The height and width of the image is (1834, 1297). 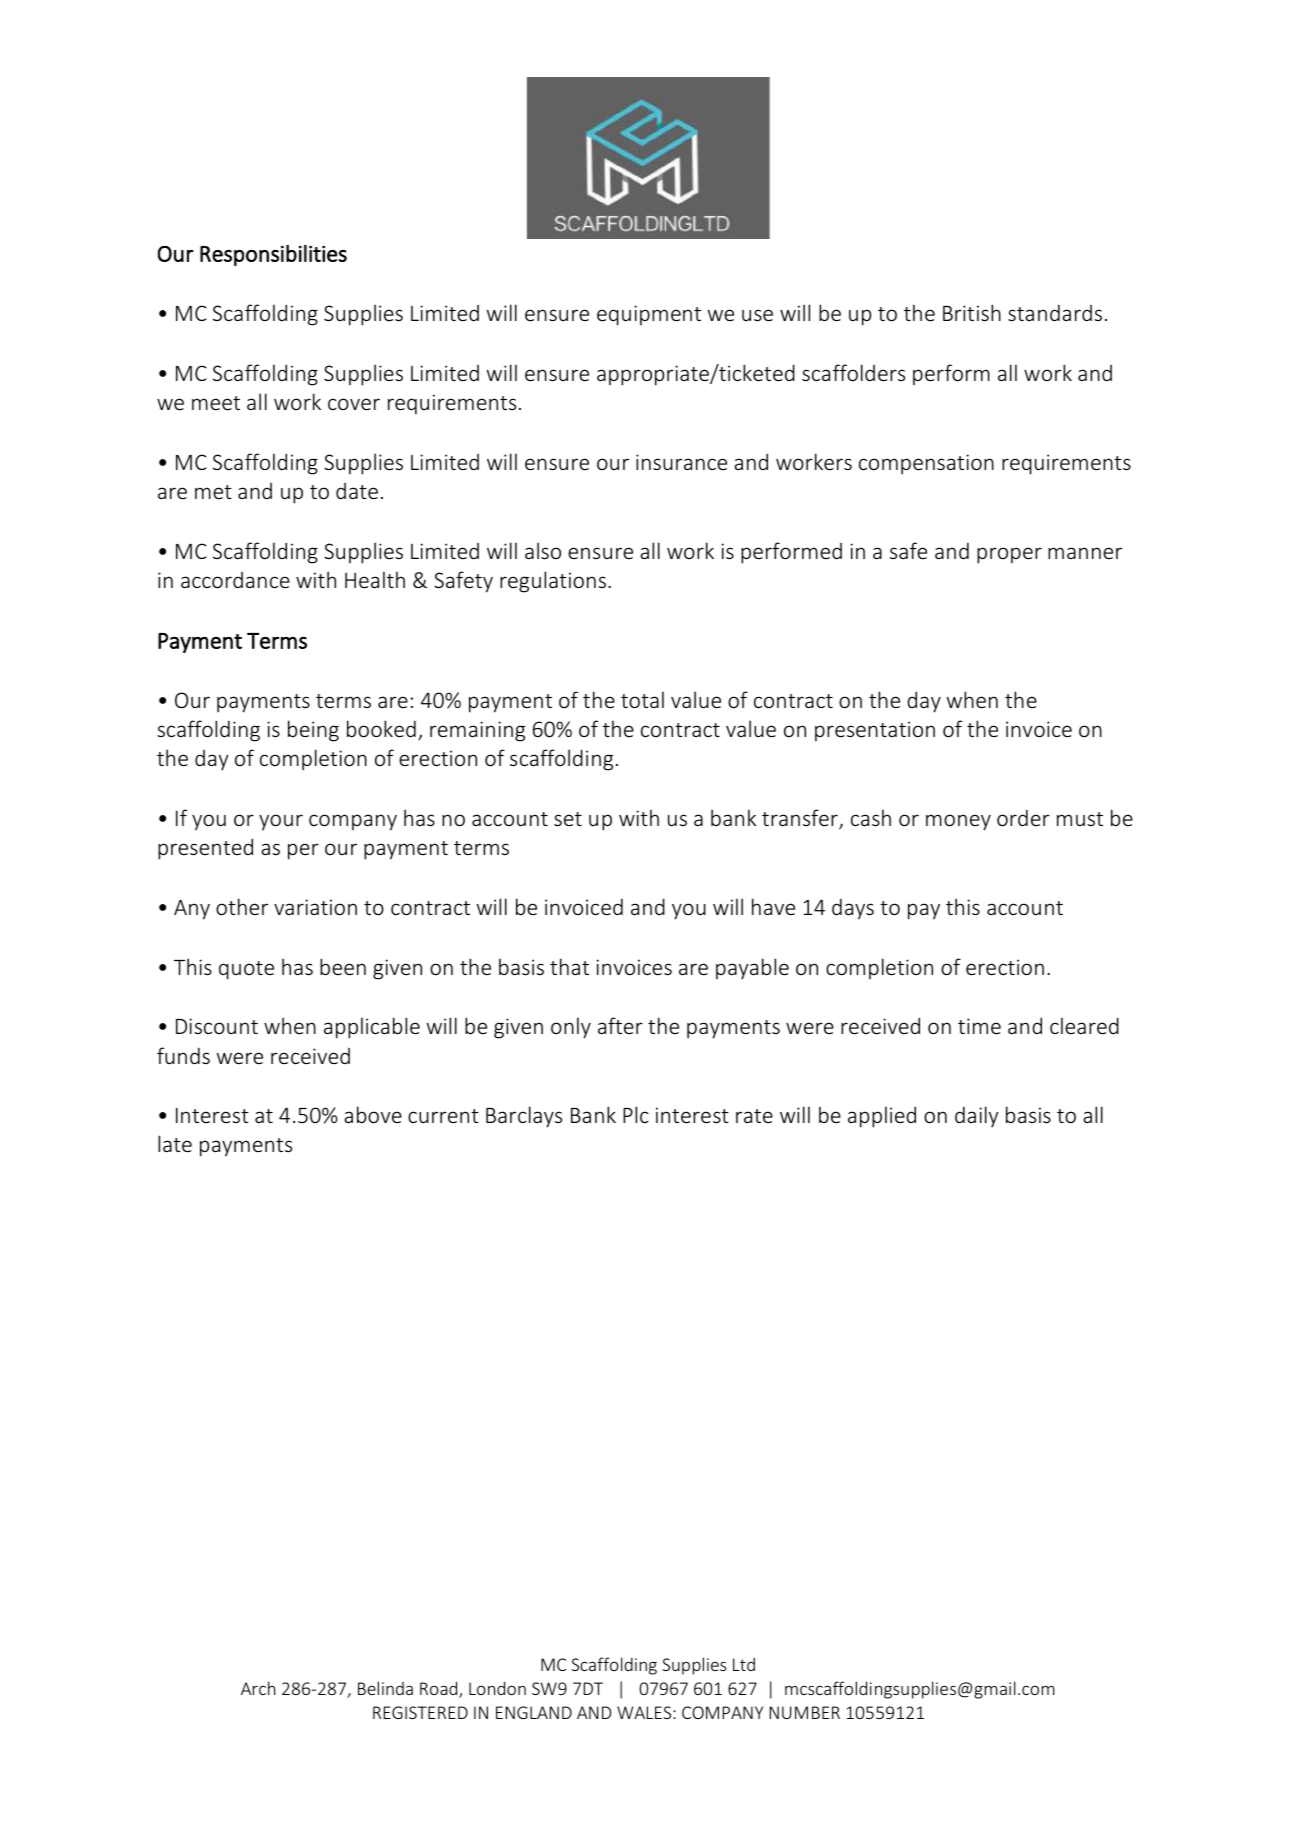 I want to click on WALES, so click(x=645, y=1712).
